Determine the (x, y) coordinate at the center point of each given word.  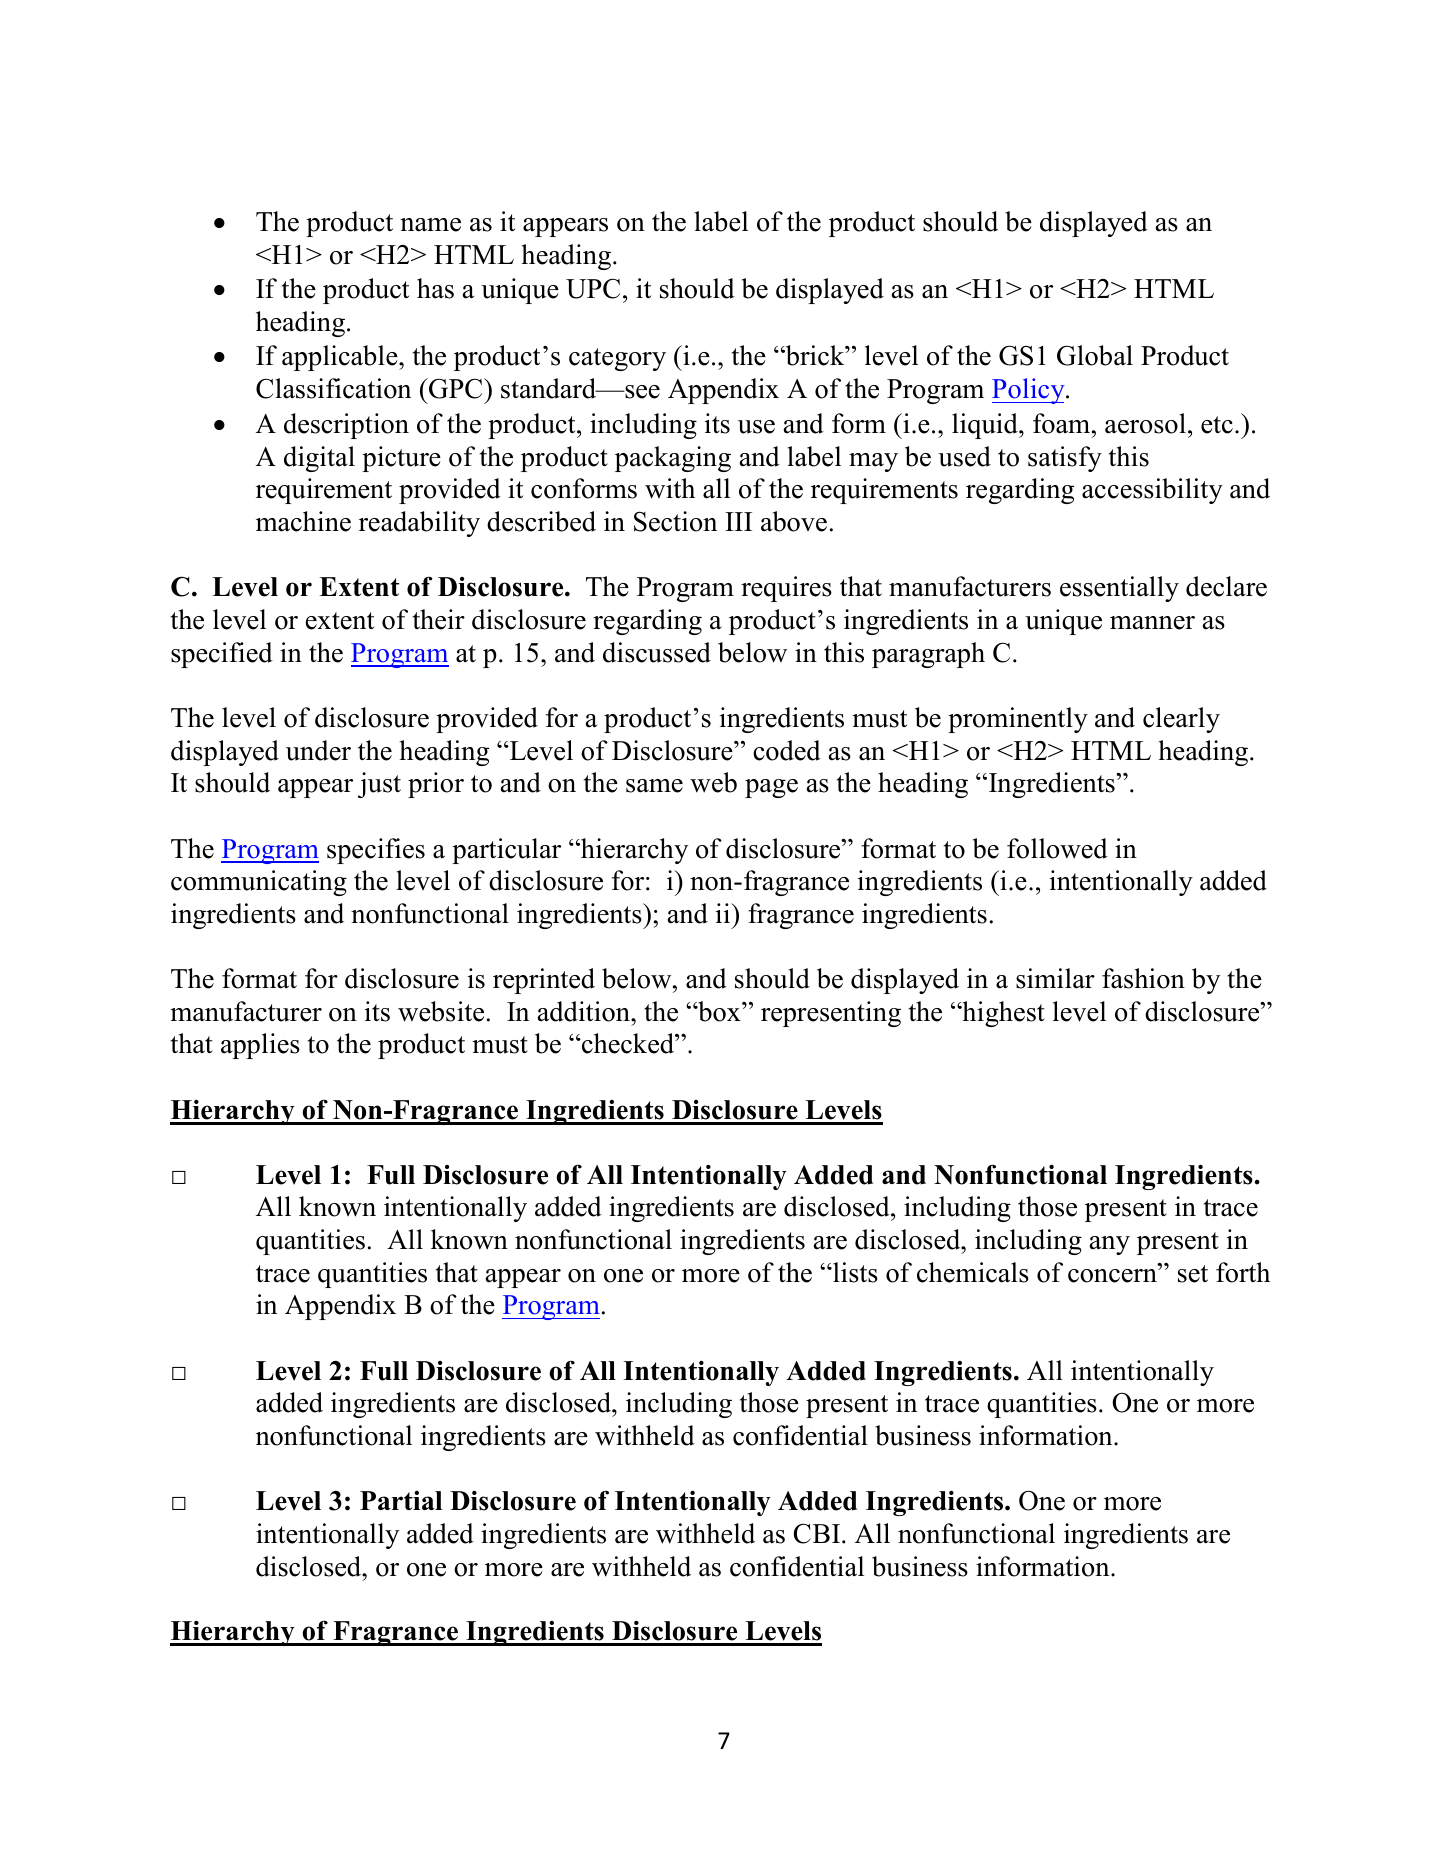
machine (303, 521)
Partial (401, 1500)
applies (260, 1046)
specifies (376, 851)
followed (1057, 848)
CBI (818, 1533)
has (435, 288)
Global (1095, 355)
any (1110, 1245)
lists (854, 1272)
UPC (593, 288)
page (771, 788)
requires (786, 589)
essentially (1119, 589)
